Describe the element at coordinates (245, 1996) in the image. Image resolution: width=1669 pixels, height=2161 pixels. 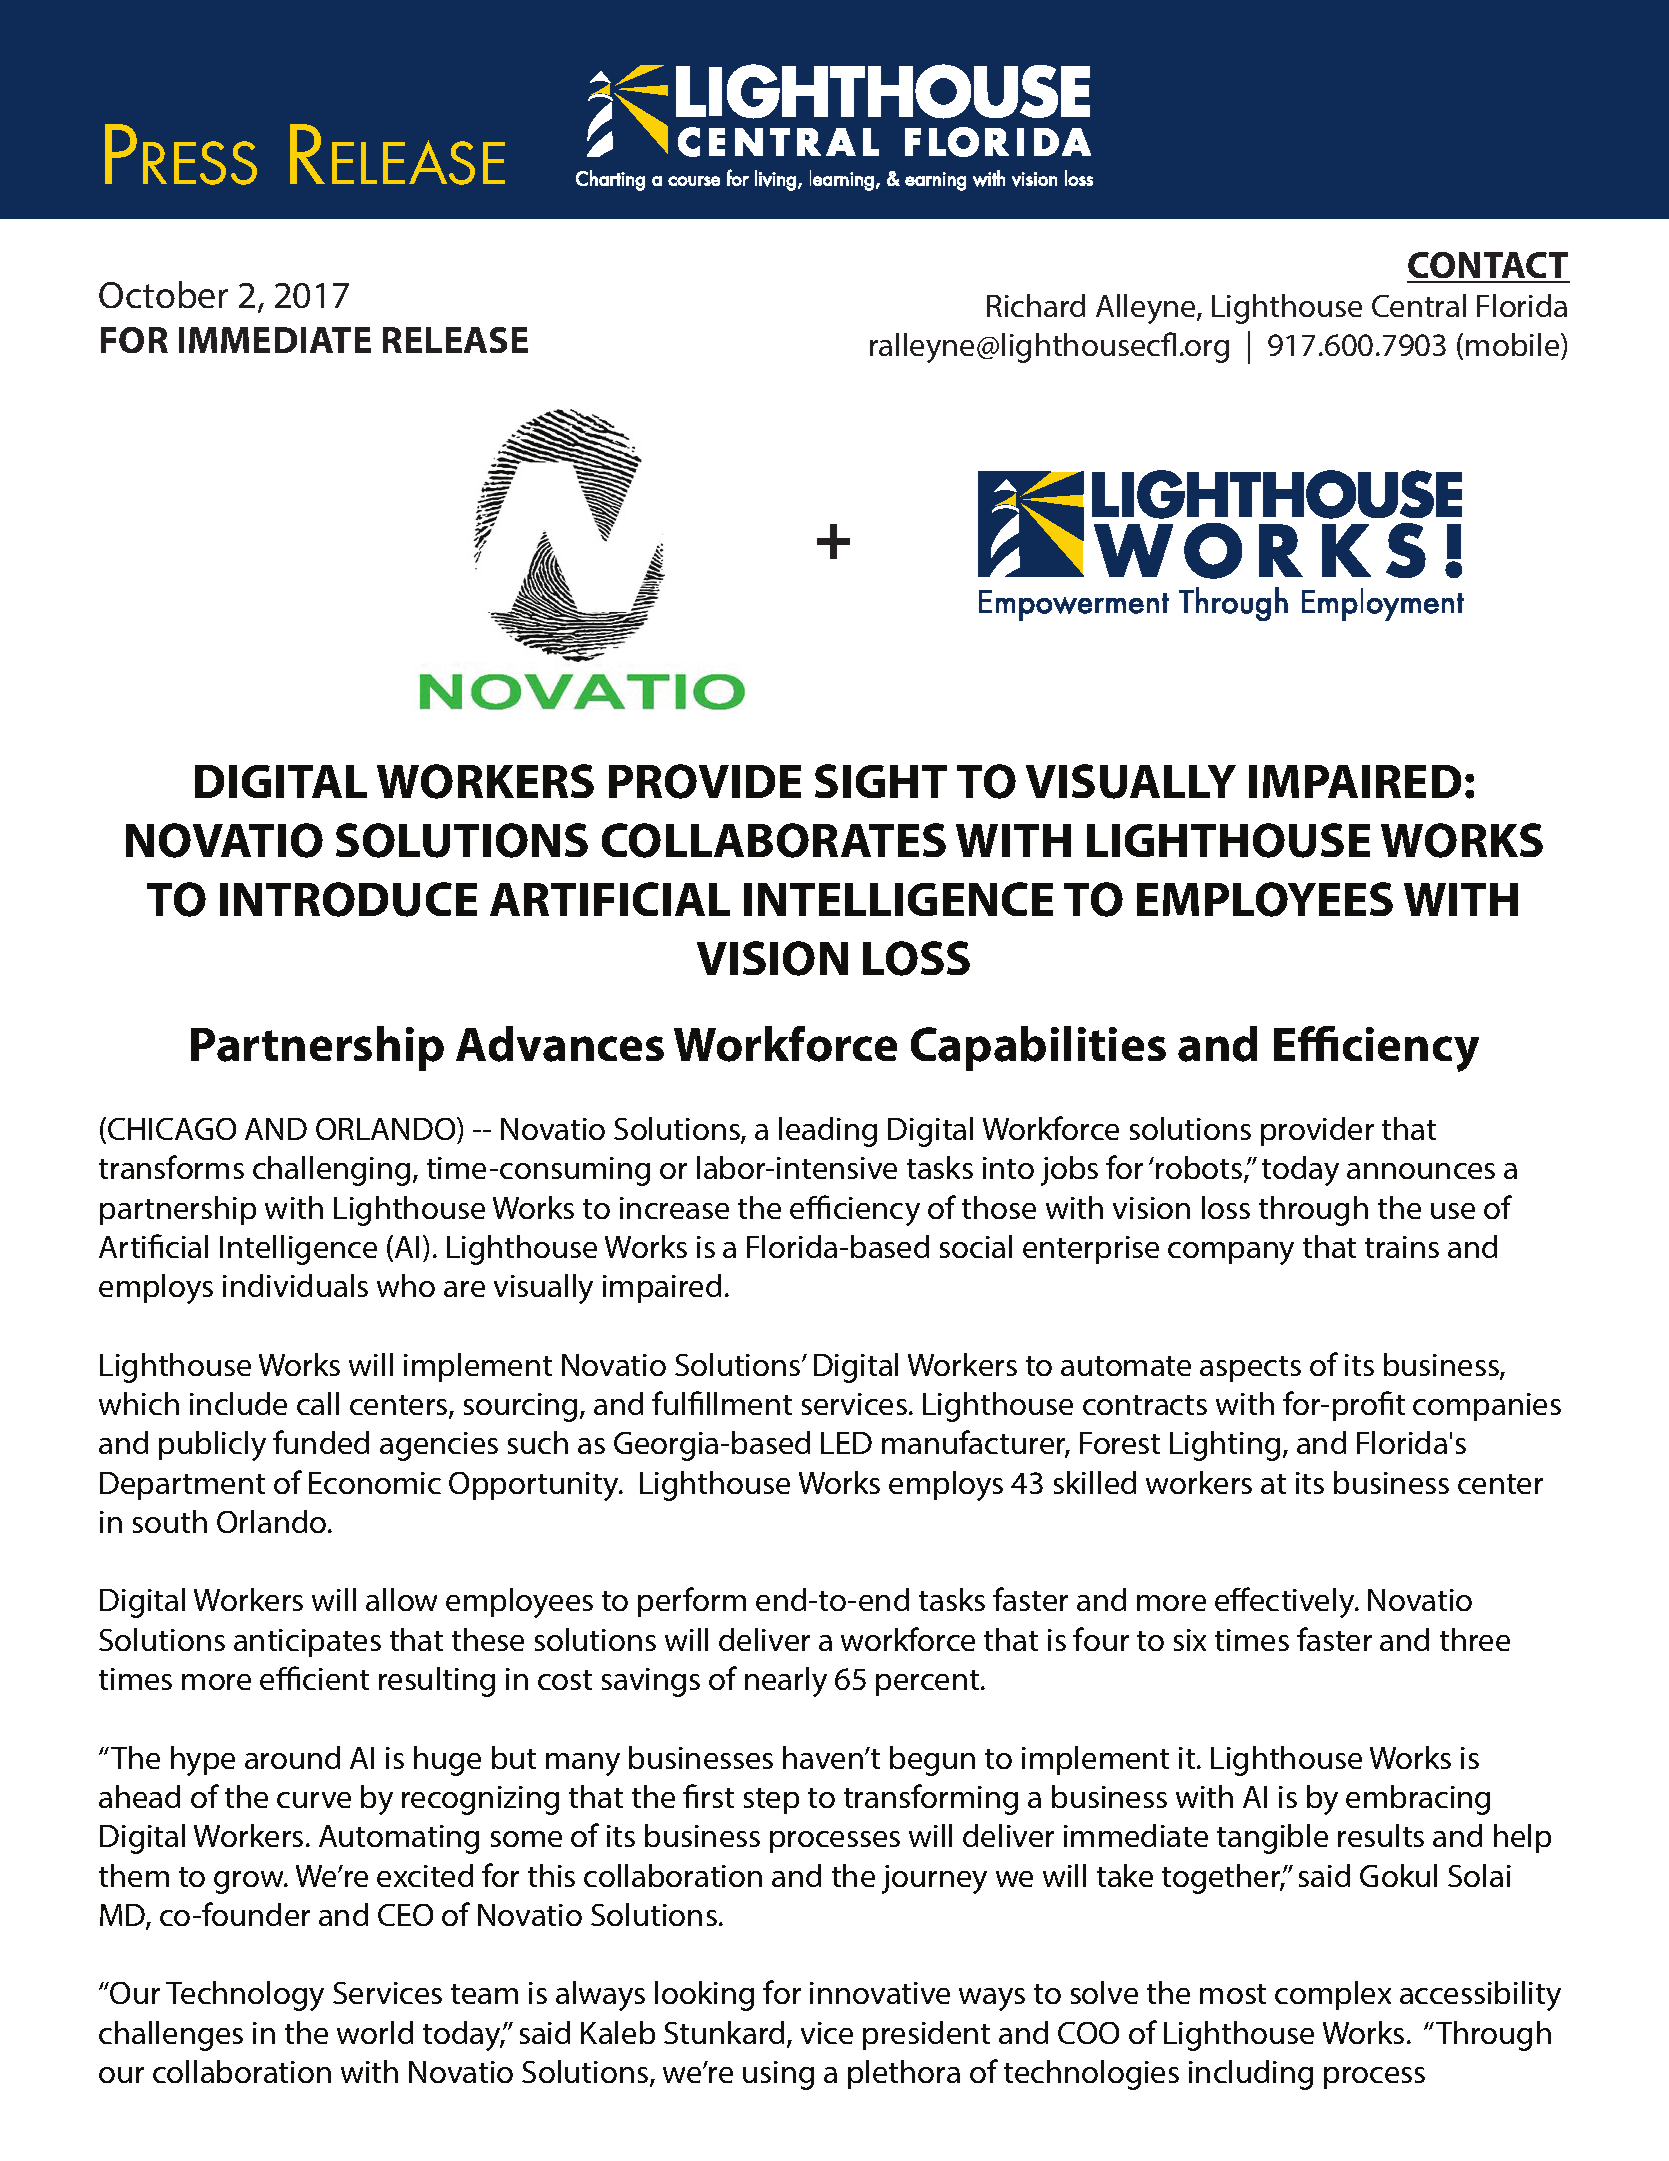
I see `Technology` at that location.
